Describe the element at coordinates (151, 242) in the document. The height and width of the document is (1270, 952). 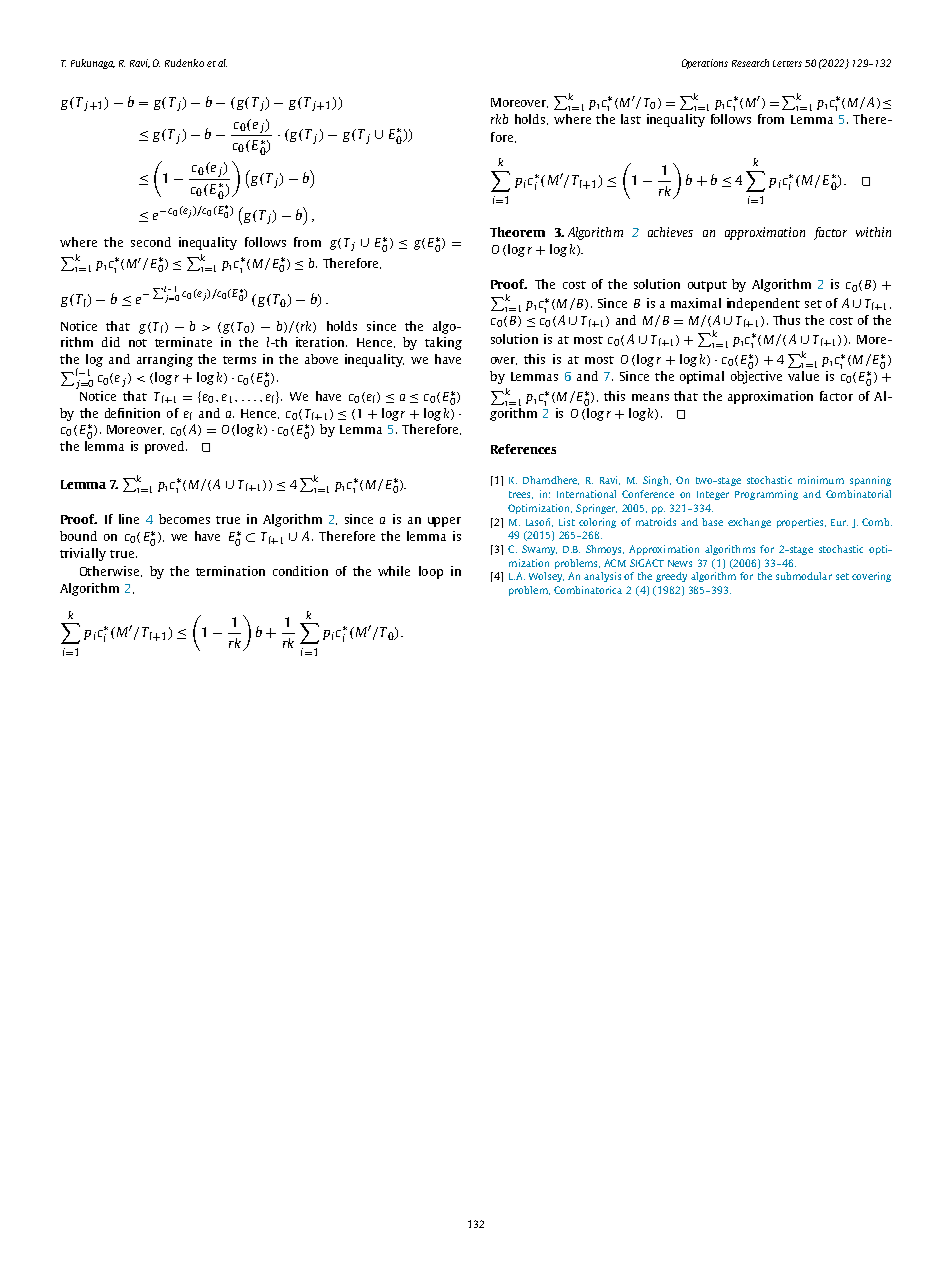
I see `second` at that location.
